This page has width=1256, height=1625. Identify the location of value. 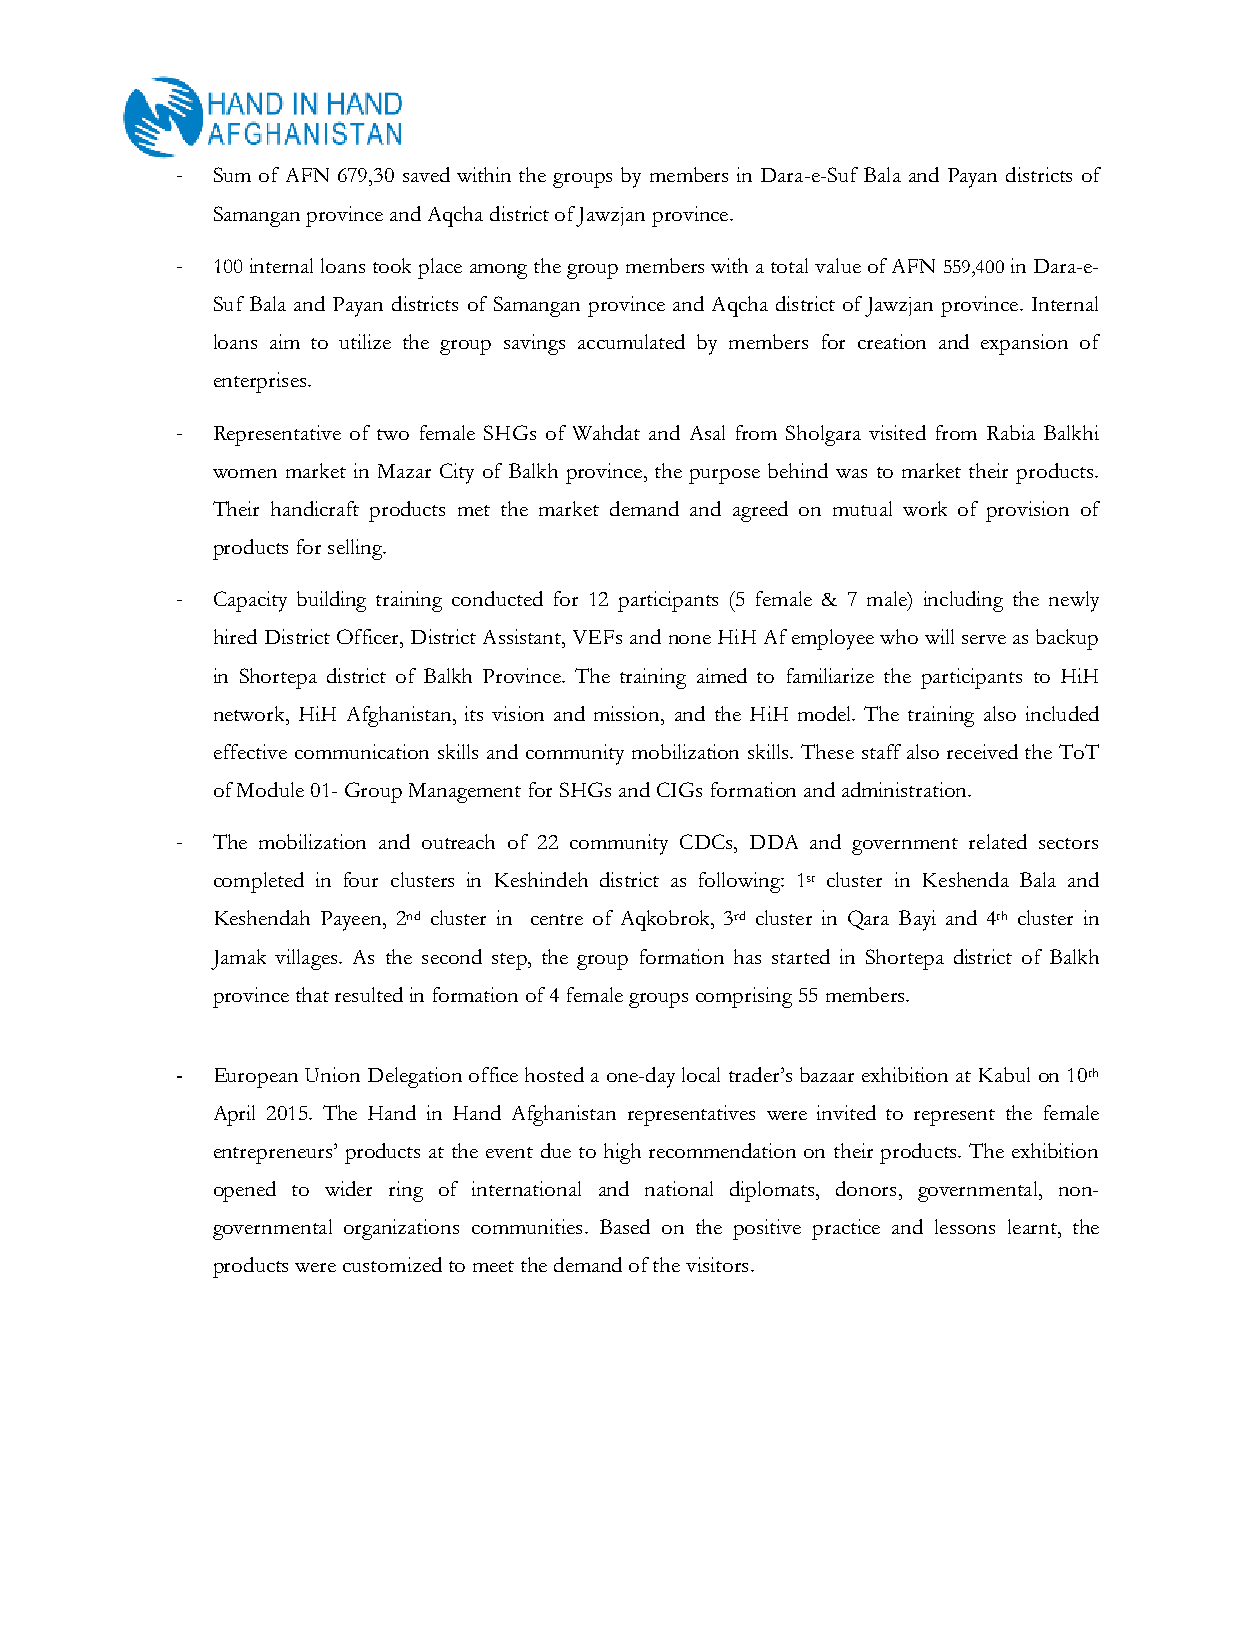
(838, 265).
